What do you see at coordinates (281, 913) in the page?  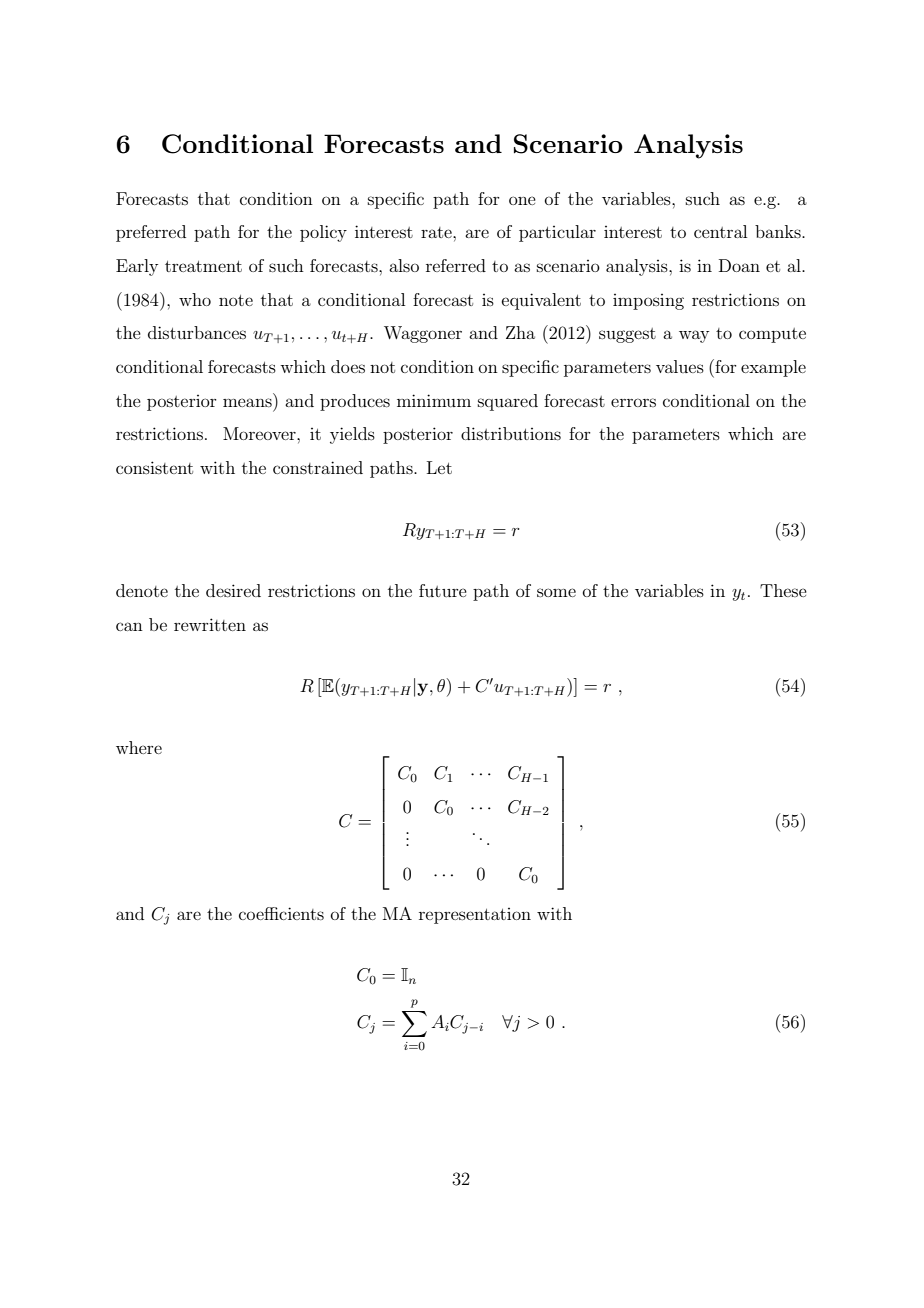 I see `coefficients` at bounding box center [281, 913].
